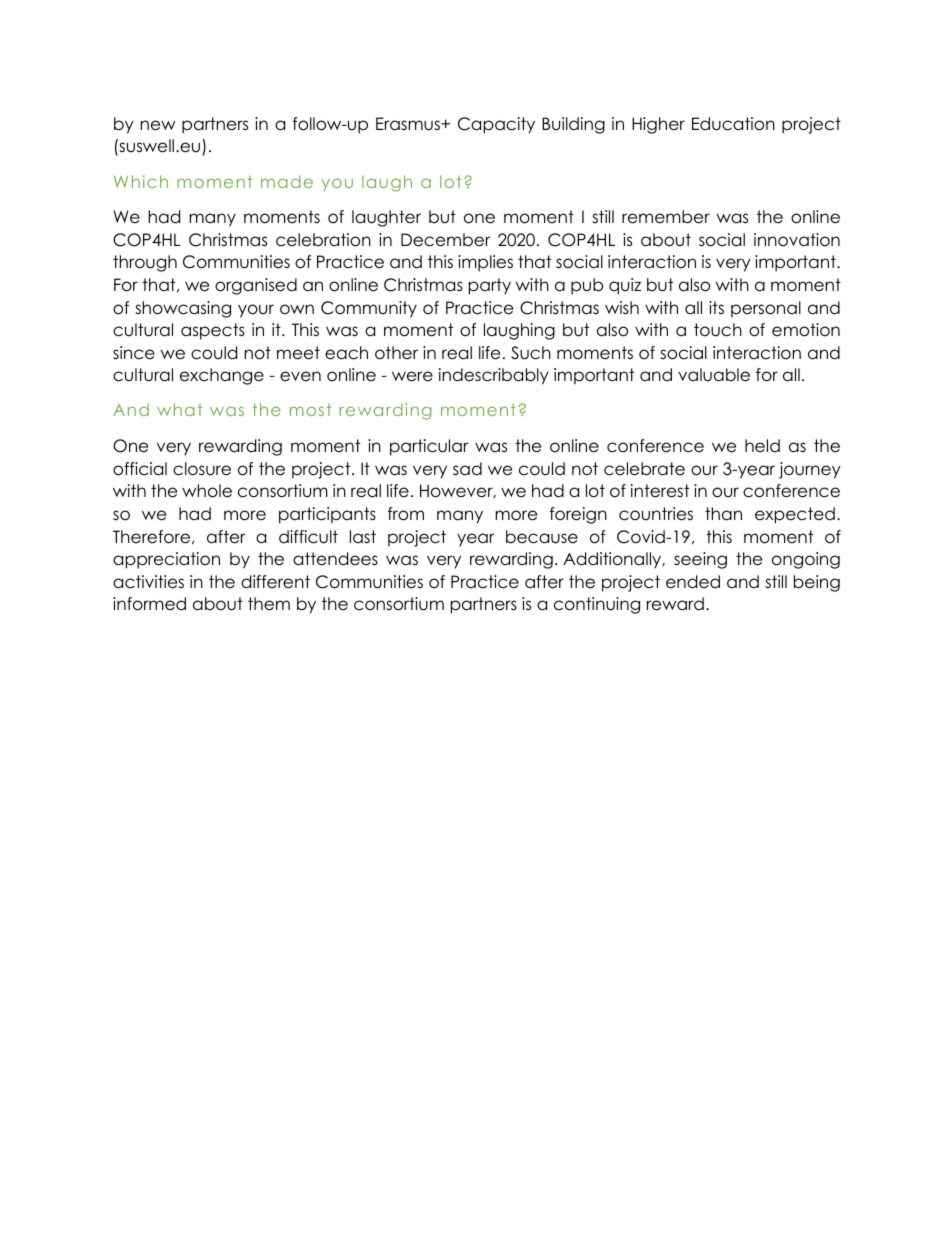 Image resolution: width=952 pixels, height=1233 pixels. I want to click on Capacity, so click(496, 125).
